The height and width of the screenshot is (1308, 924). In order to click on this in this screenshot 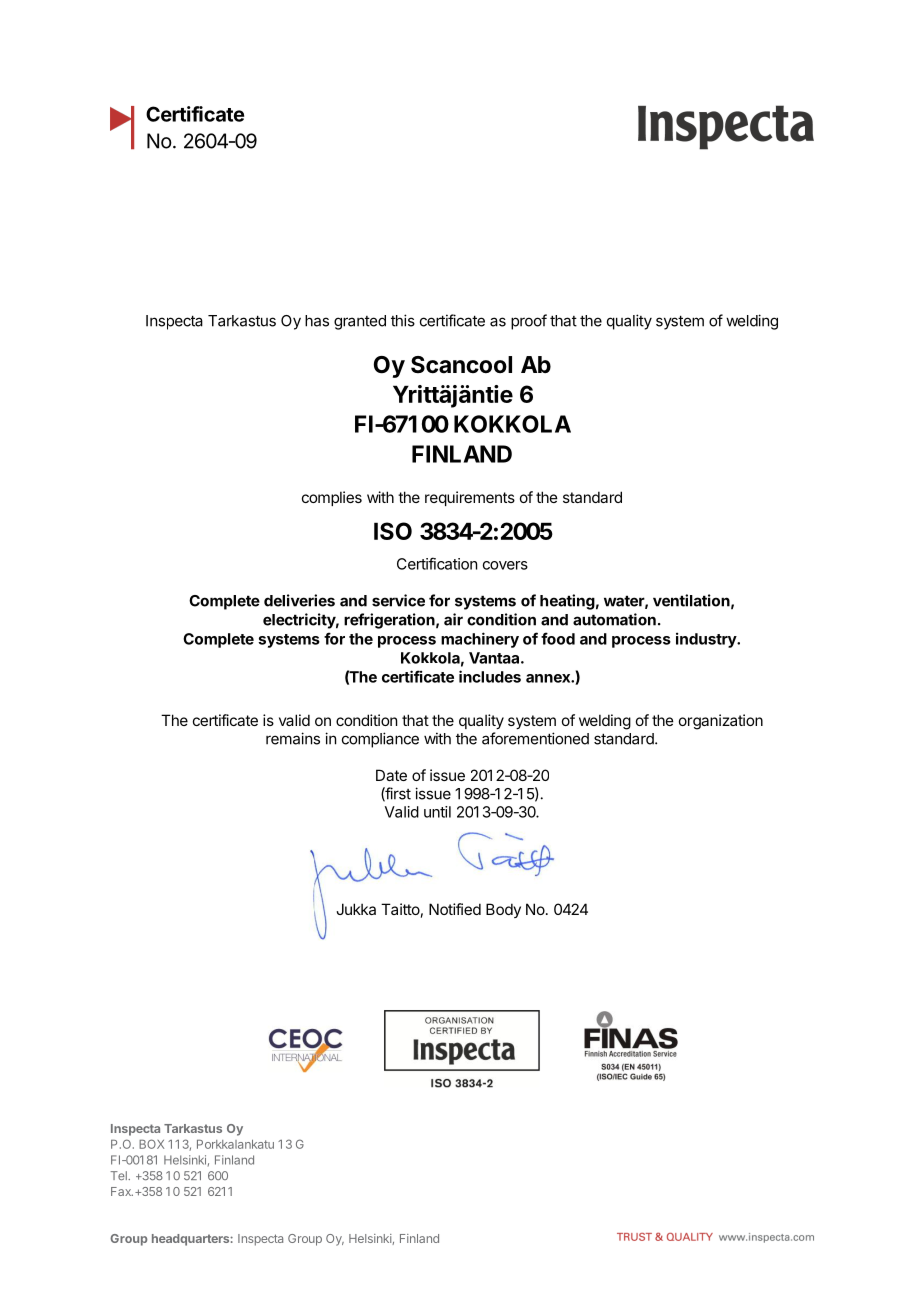, I will do `click(403, 320)`.
